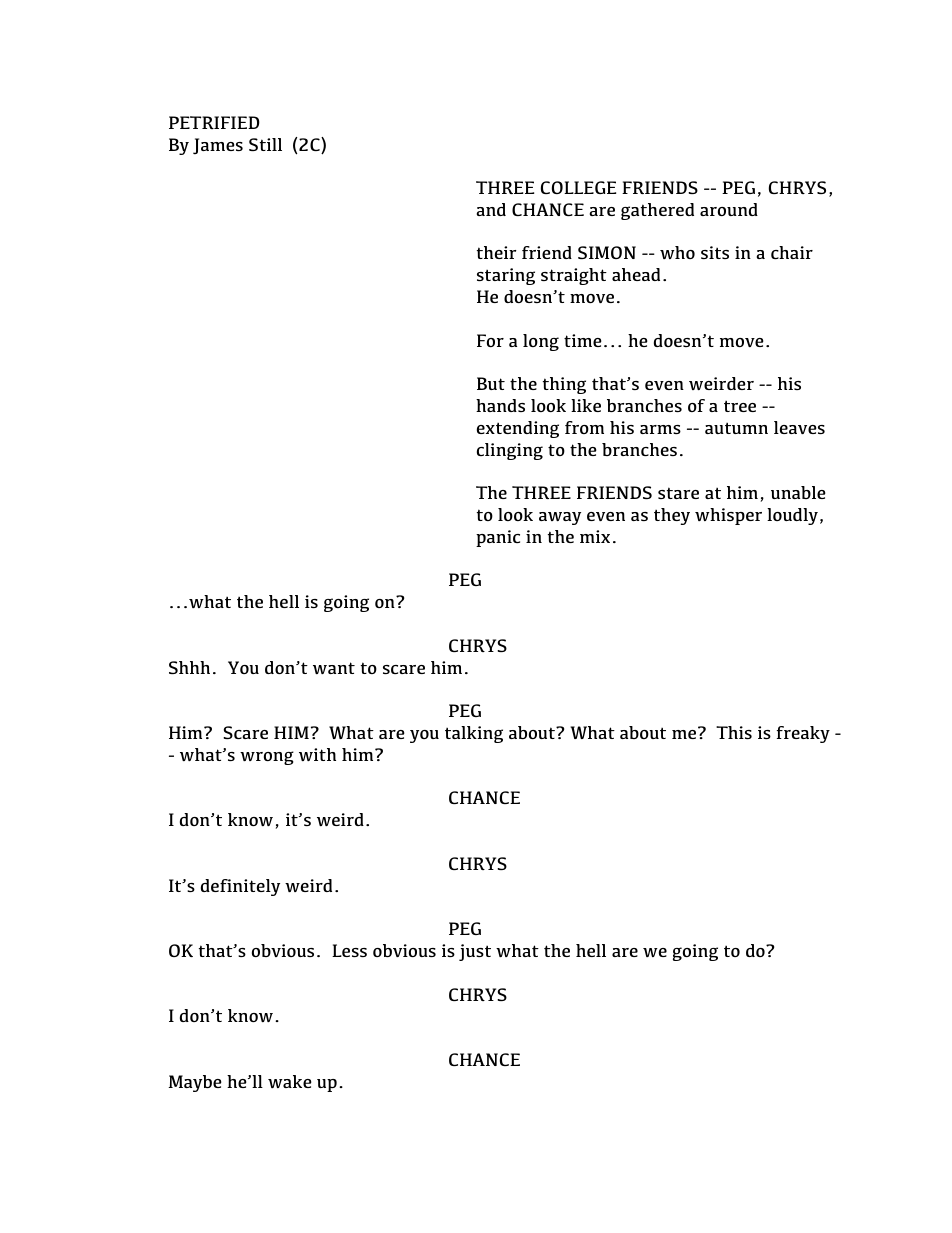 The height and width of the page is (1233, 952). Describe the element at coordinates (349, 950) in the page. I see `Less` at that location.
